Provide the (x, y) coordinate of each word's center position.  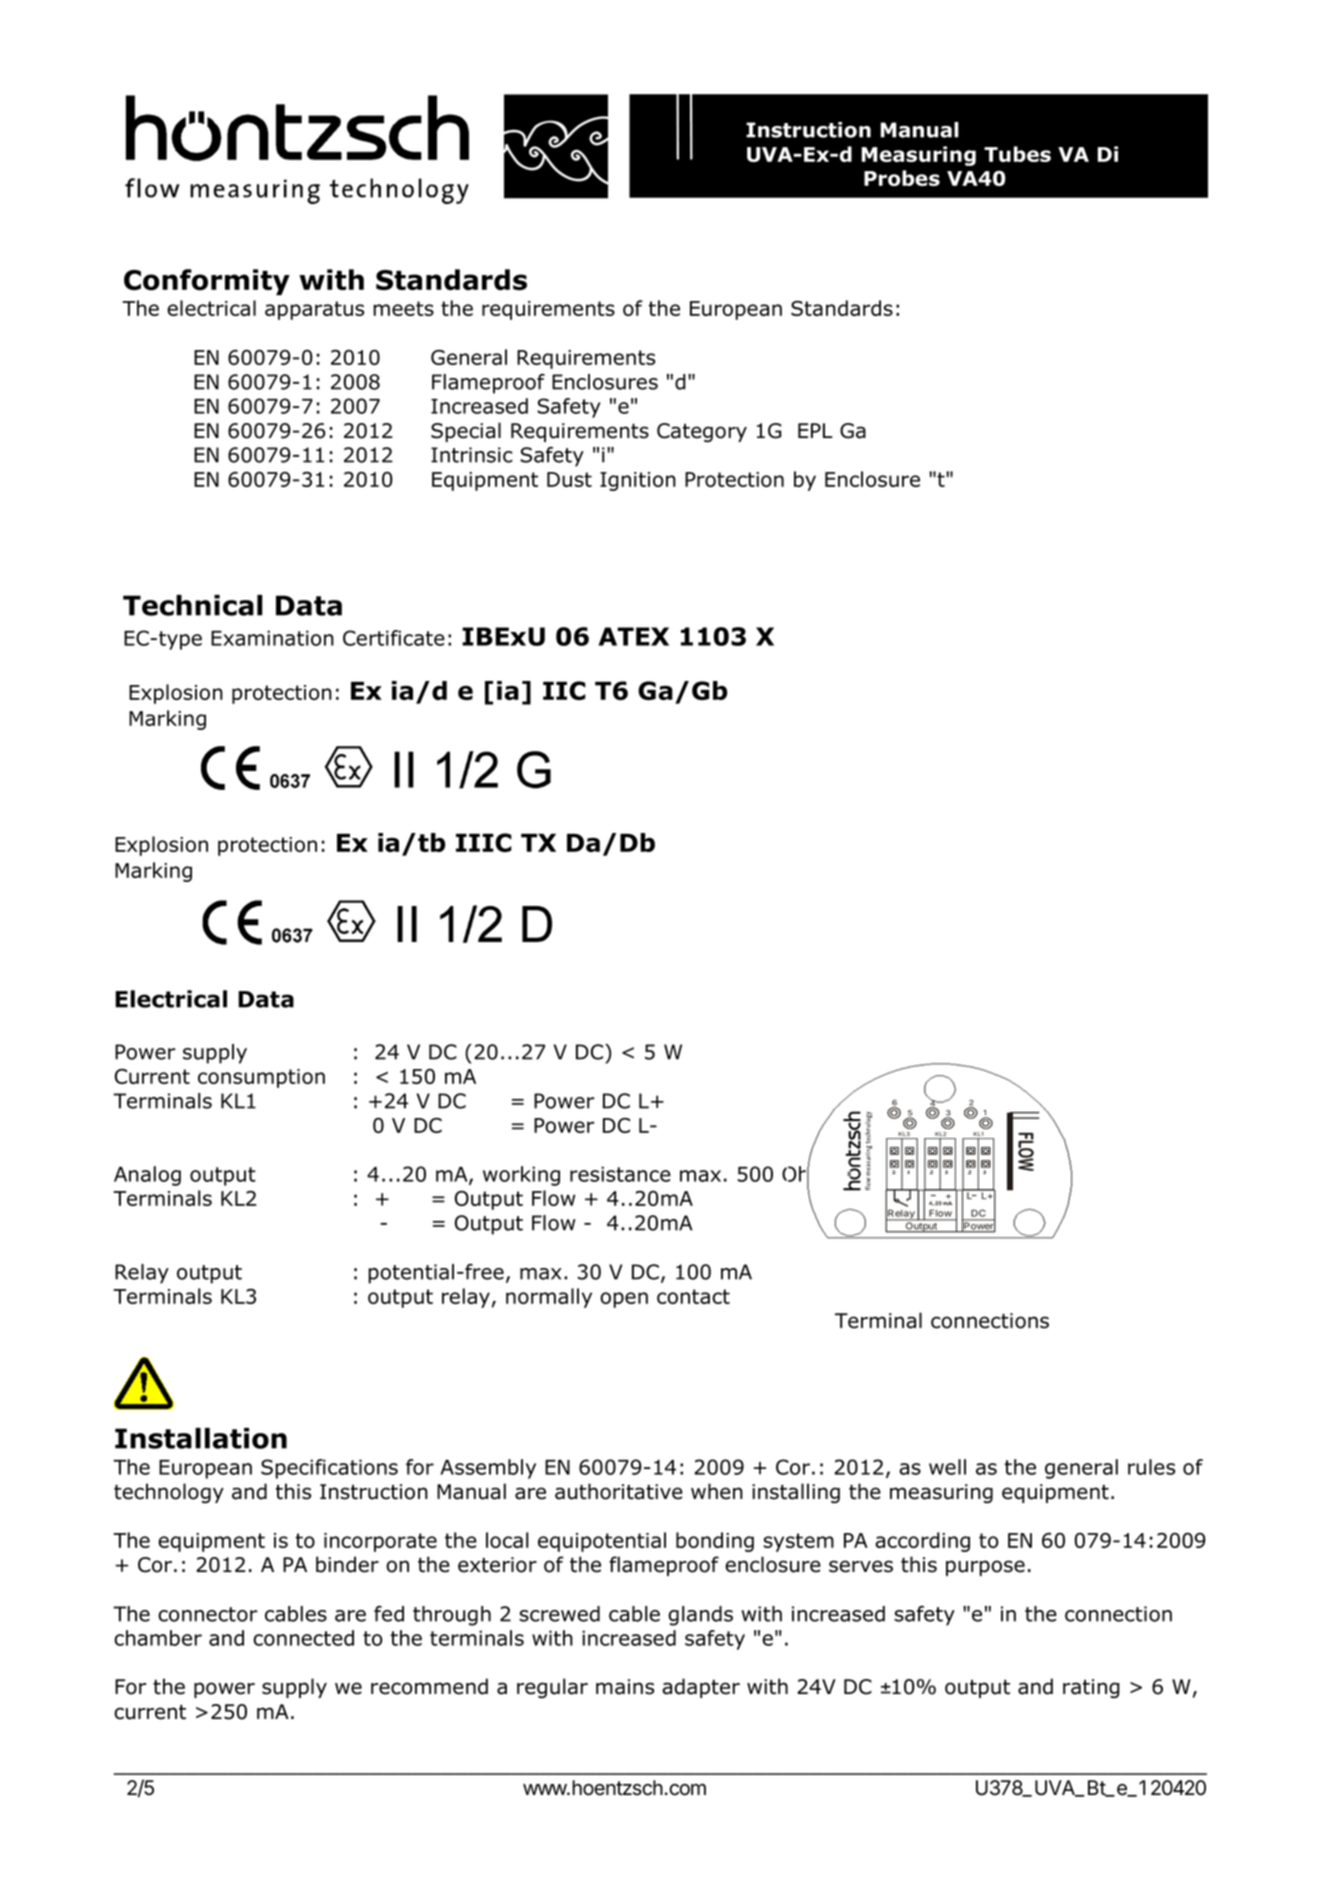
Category (702, 432)
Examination (272, 638)
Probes (902, 178)
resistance (620, 1174)
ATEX (633, 636)
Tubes (1017, 154)
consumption (261, 1078)
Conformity (207, 282)
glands (700, 1616)
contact (693, 1296)
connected (303, 1638)
